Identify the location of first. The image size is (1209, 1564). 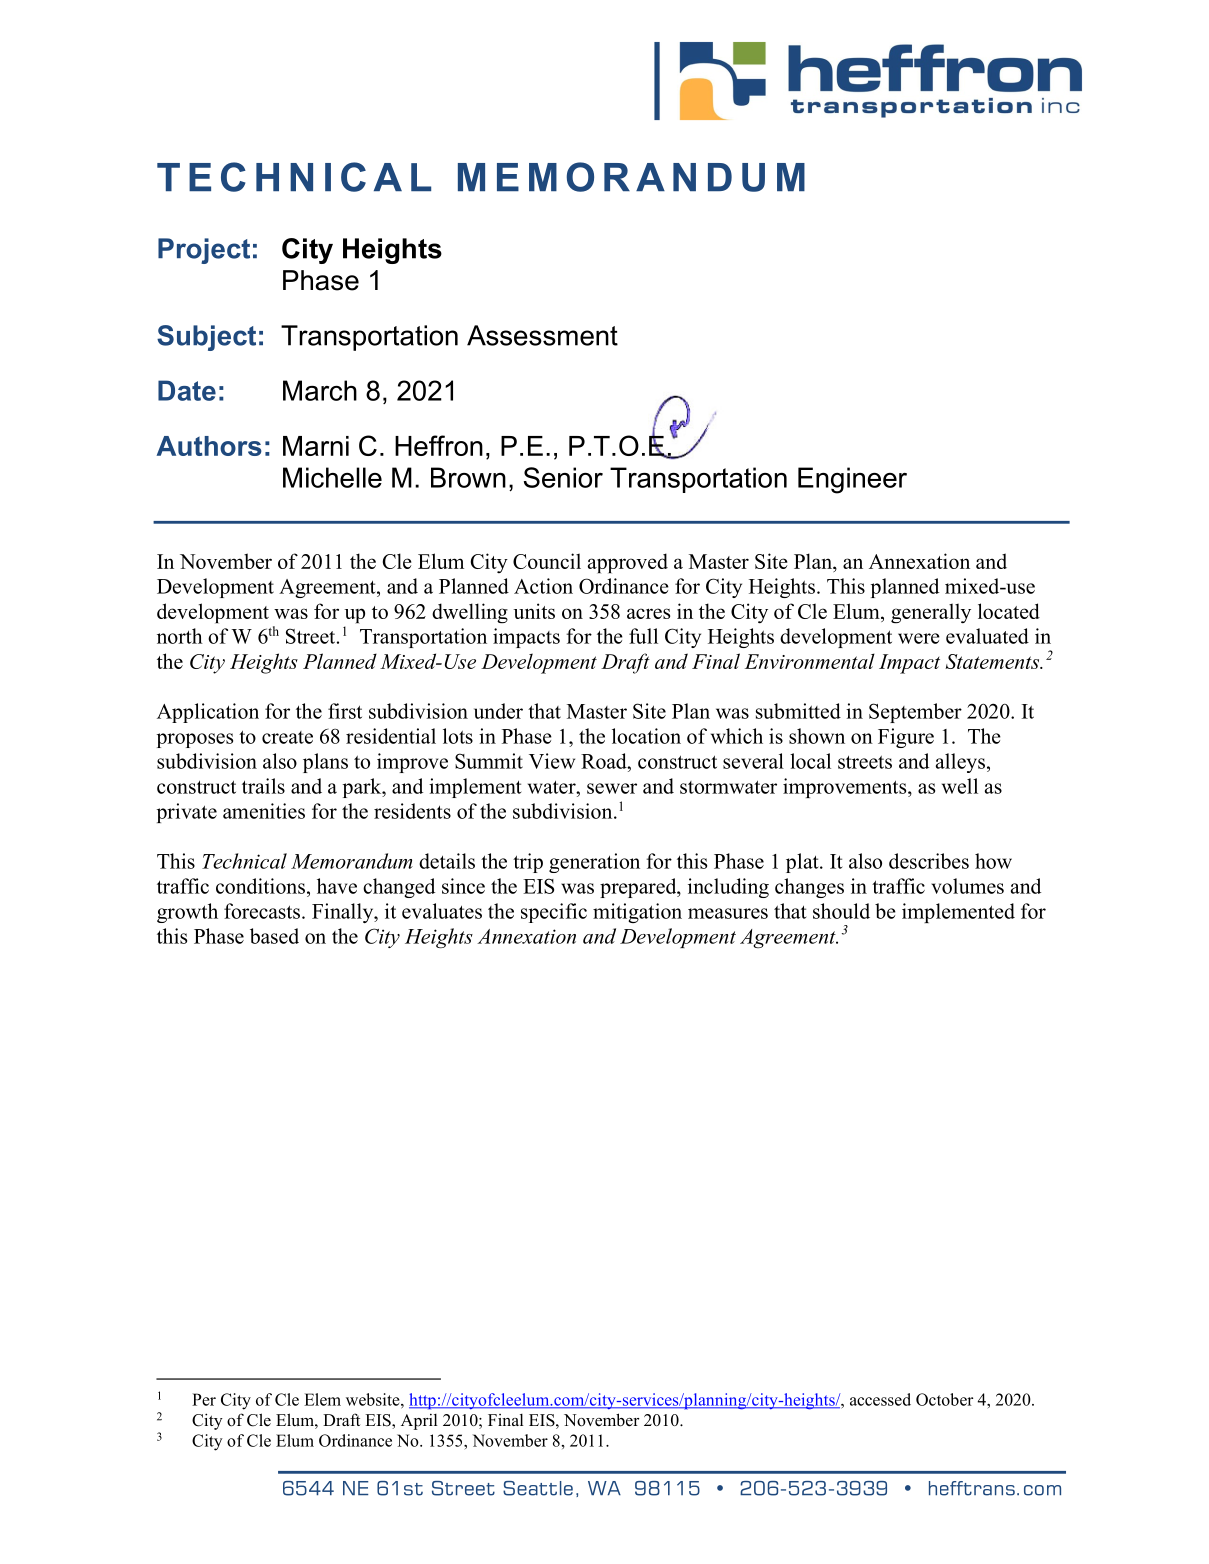
(345, 711).
